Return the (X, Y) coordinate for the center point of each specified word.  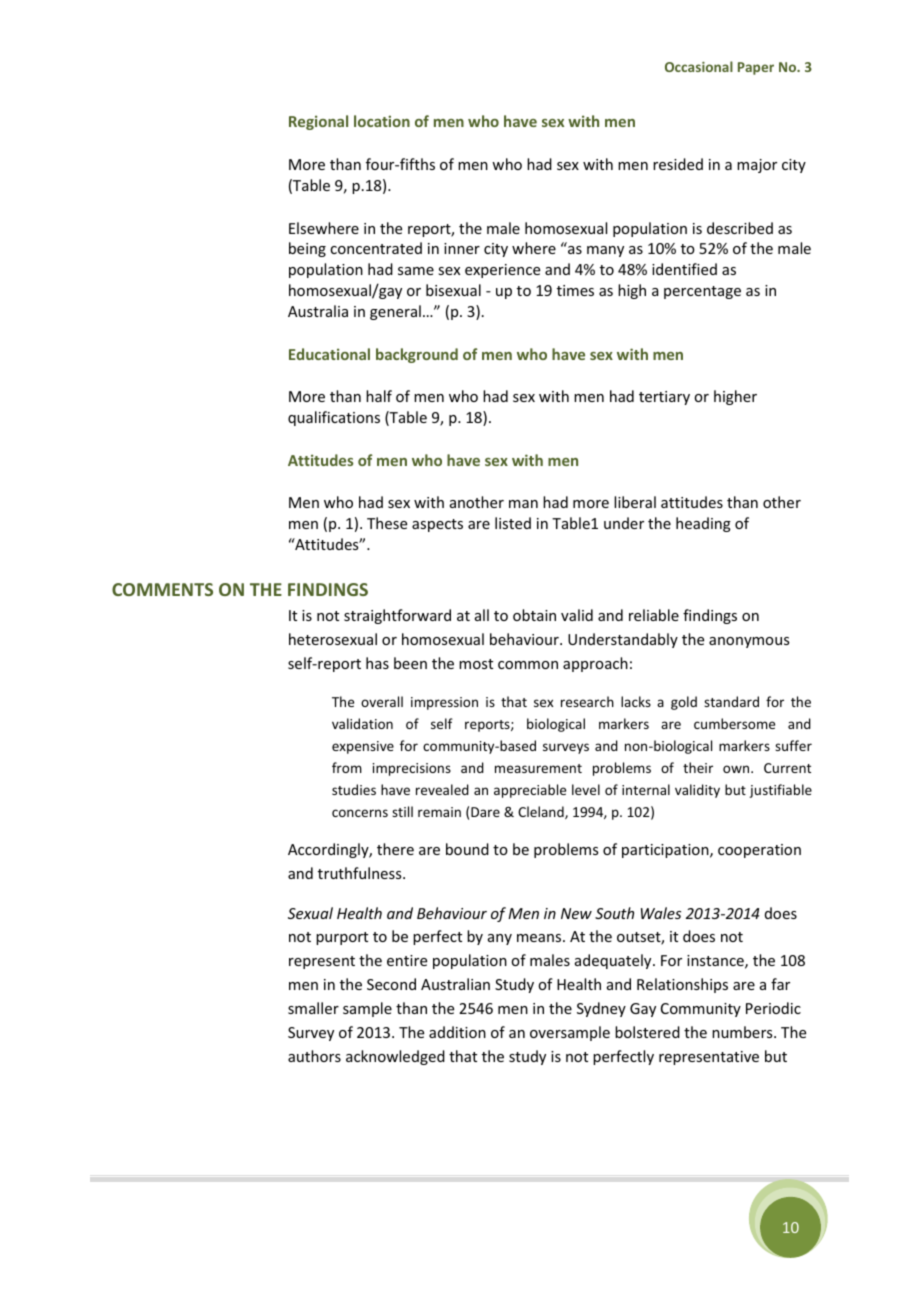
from (347, 767)
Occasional (699, 66)
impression (444, 703)
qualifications (334, 418)
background (417, 355)
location (382, 121)
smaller (313, 1008)
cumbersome (734, 723)
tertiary (664, 398)
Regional (318, 122)
